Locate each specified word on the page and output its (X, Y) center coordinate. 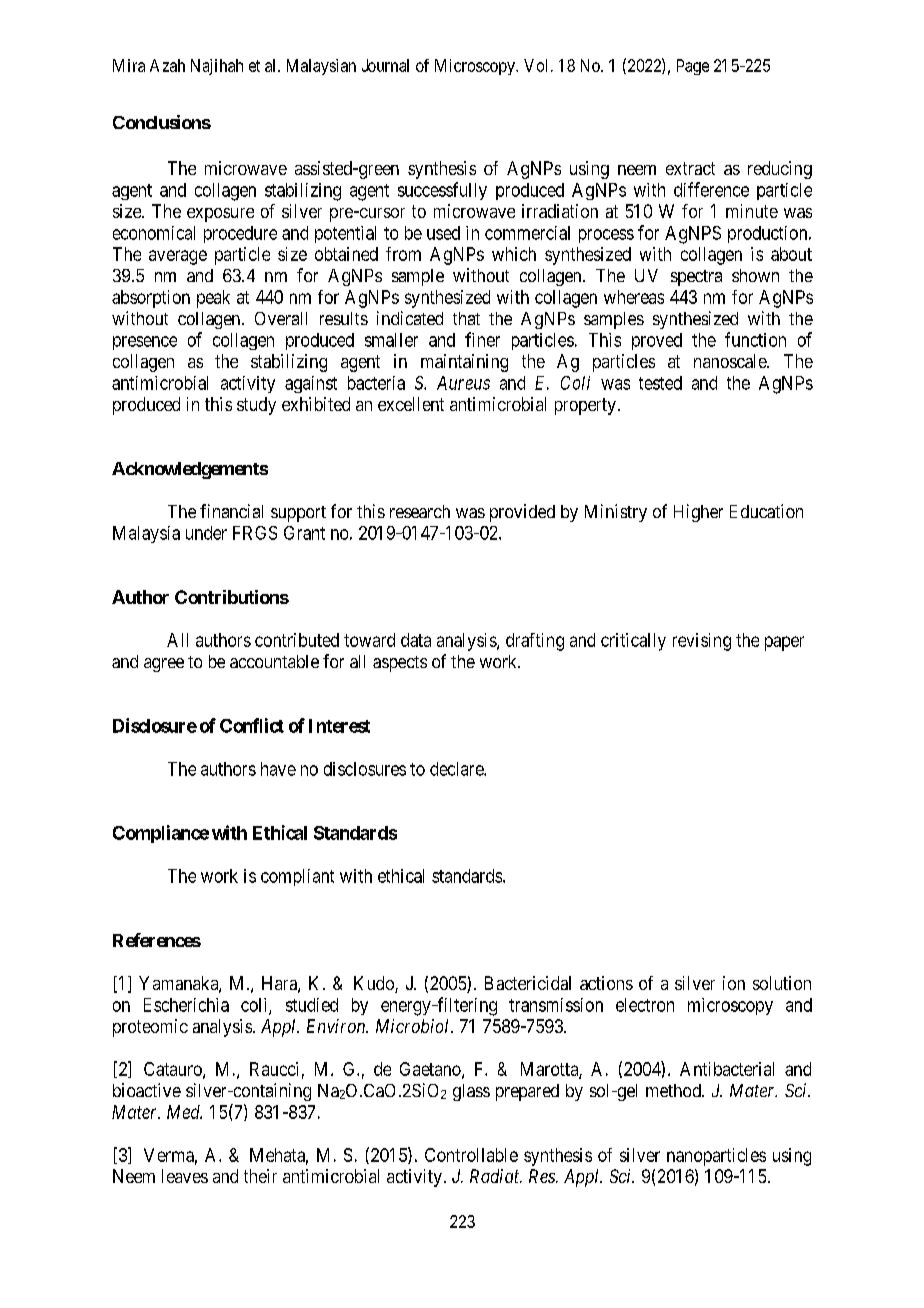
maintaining (464, 363)
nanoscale (731, 361)
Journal (385, 65)
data (416, 640)
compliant (297, 877)
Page (693, 67)
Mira (129, 65)
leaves (185, 1176)
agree (164, 665)
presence (145, 343)
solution (782, 983)
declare (457, 769)
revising (702, 642)
